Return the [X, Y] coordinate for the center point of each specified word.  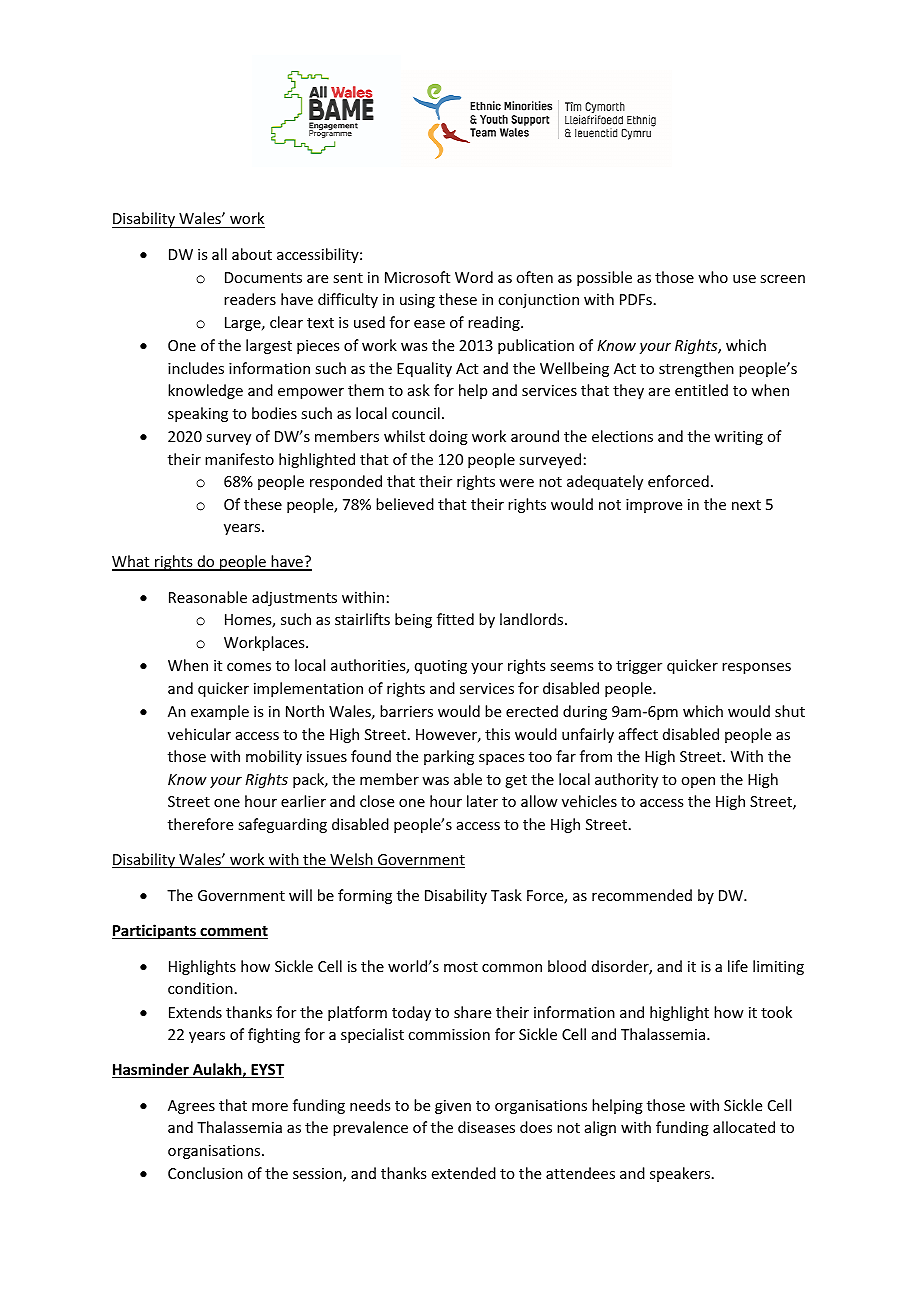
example [220, 712]
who [713, 277]
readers [250, 299]
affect [638, 734]
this [497, 734]
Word [474, 277]
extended [464, 1173]
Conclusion [205, 1173]
